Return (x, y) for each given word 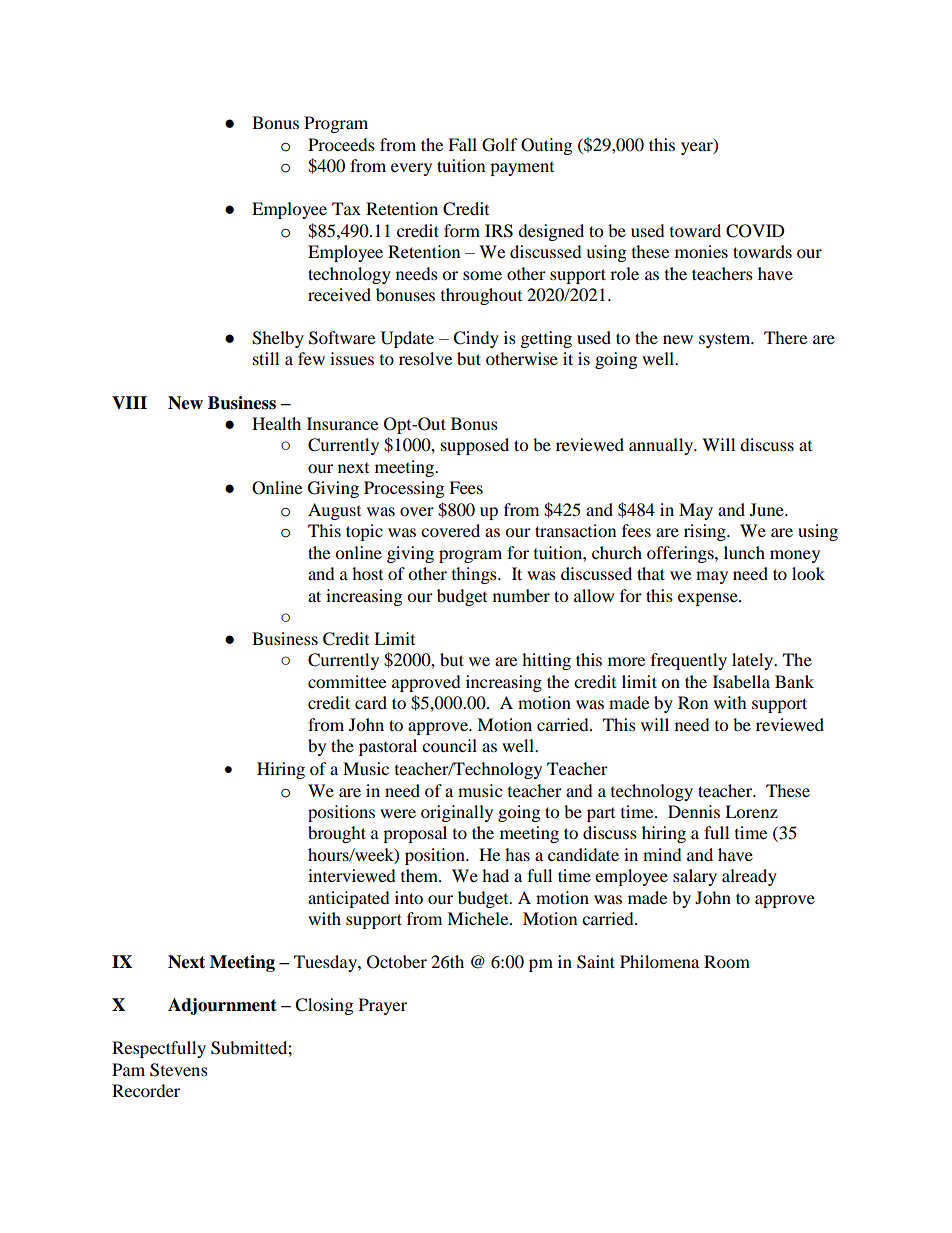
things (475, 575)
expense (709, 599)
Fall (462, 144)
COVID (755, 231)
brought (337, 834)
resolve (425, 358)
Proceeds (341, 144)
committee (347, 681)
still (266, 358)
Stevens (179, 1070)
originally (457, 813)
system (726, 340)
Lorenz (751, 811)
